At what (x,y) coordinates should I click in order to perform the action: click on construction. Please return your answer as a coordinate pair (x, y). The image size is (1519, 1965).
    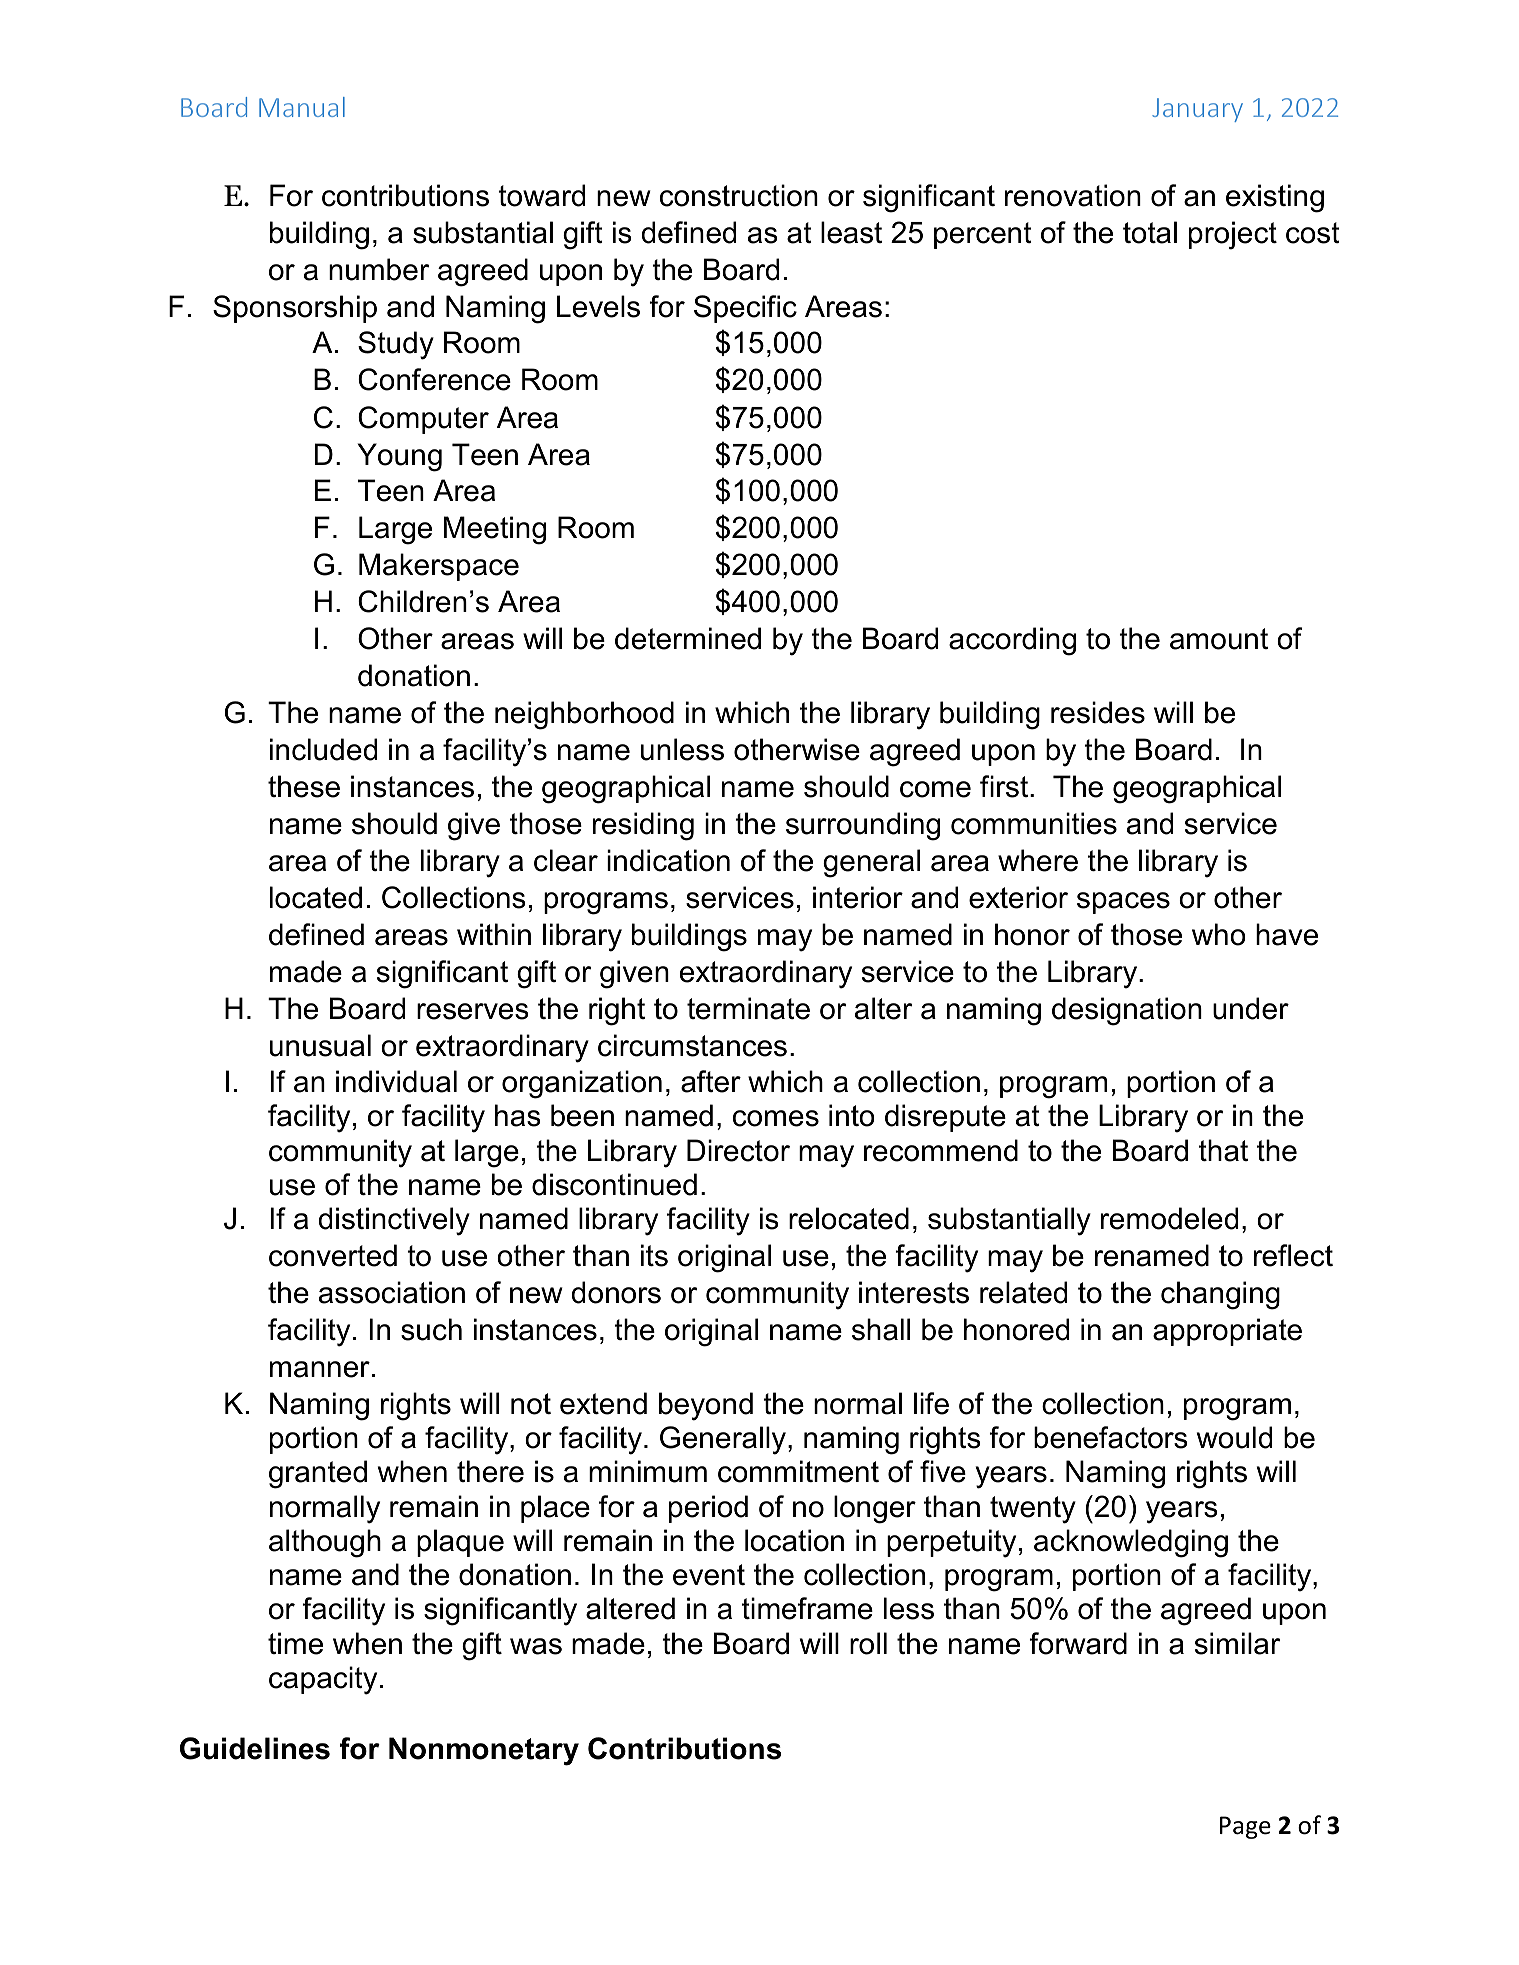
    Looking at the image, I should click on (739, 195).
